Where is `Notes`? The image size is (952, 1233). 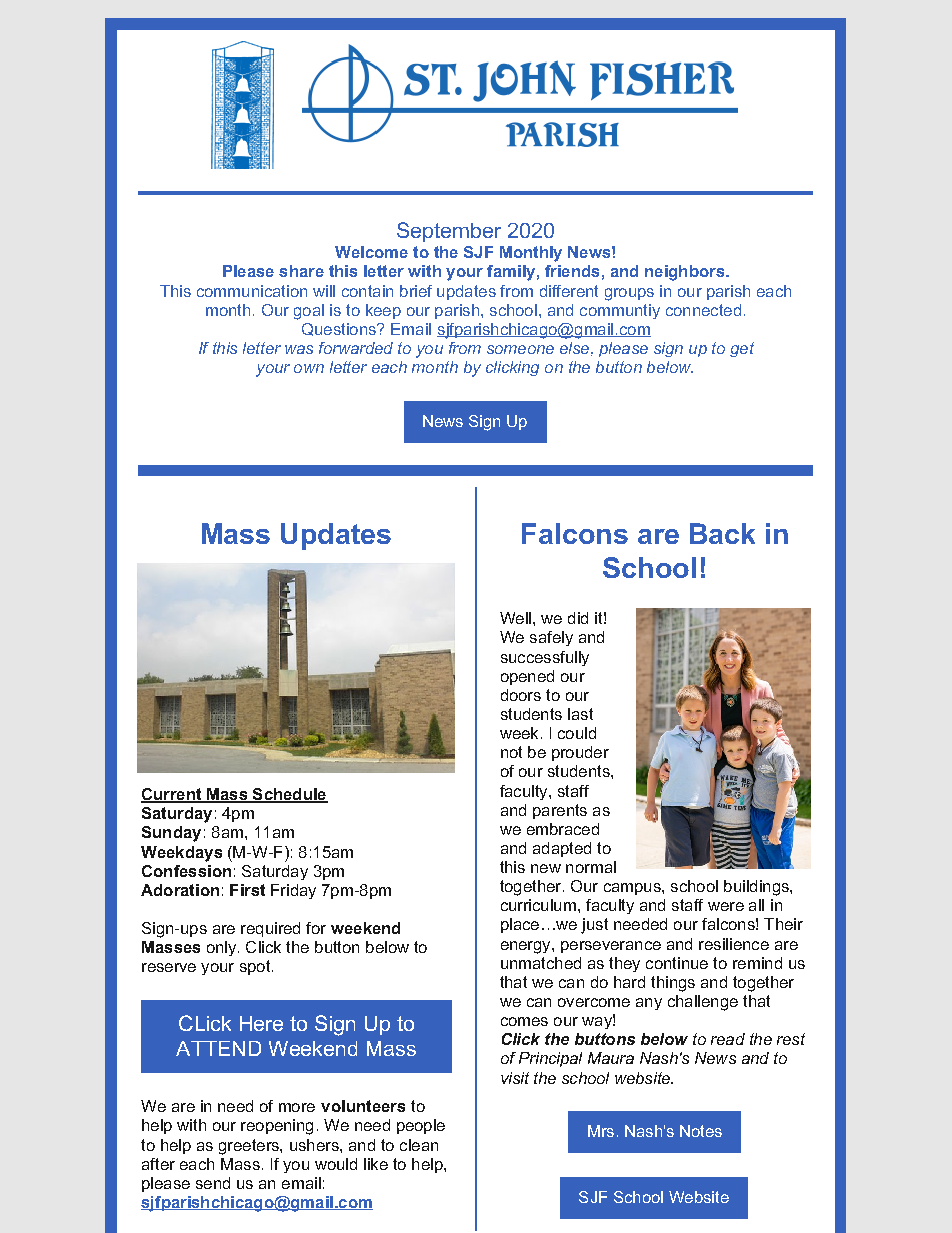
Notes is located at coordinates (701, 1131).
